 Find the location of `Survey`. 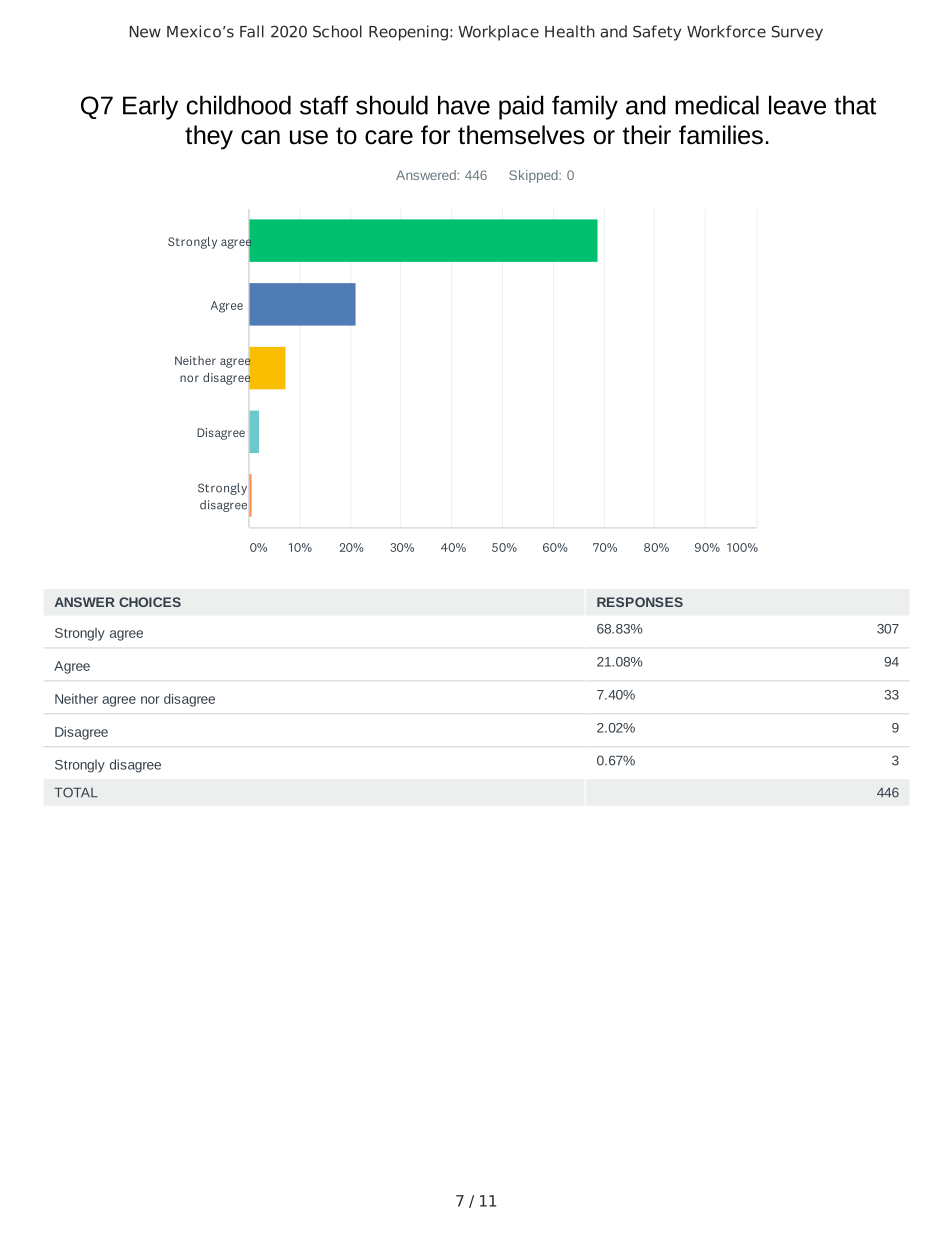

Survey is located at coordinates (797, 33).
